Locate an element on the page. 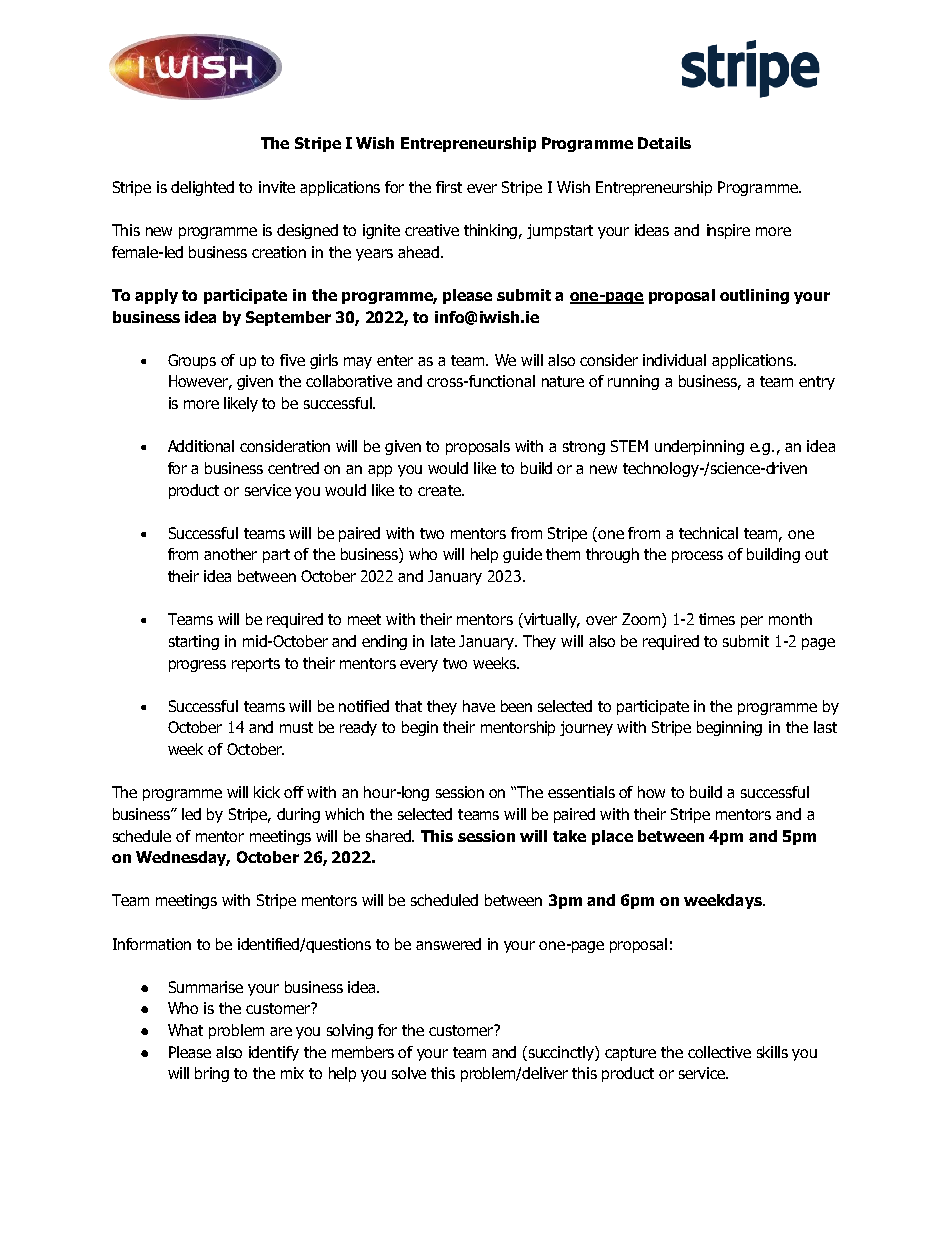 Image resolution: width=952 pixels, height=1233 pixels. delighted is located at coordinates (202, 188).
